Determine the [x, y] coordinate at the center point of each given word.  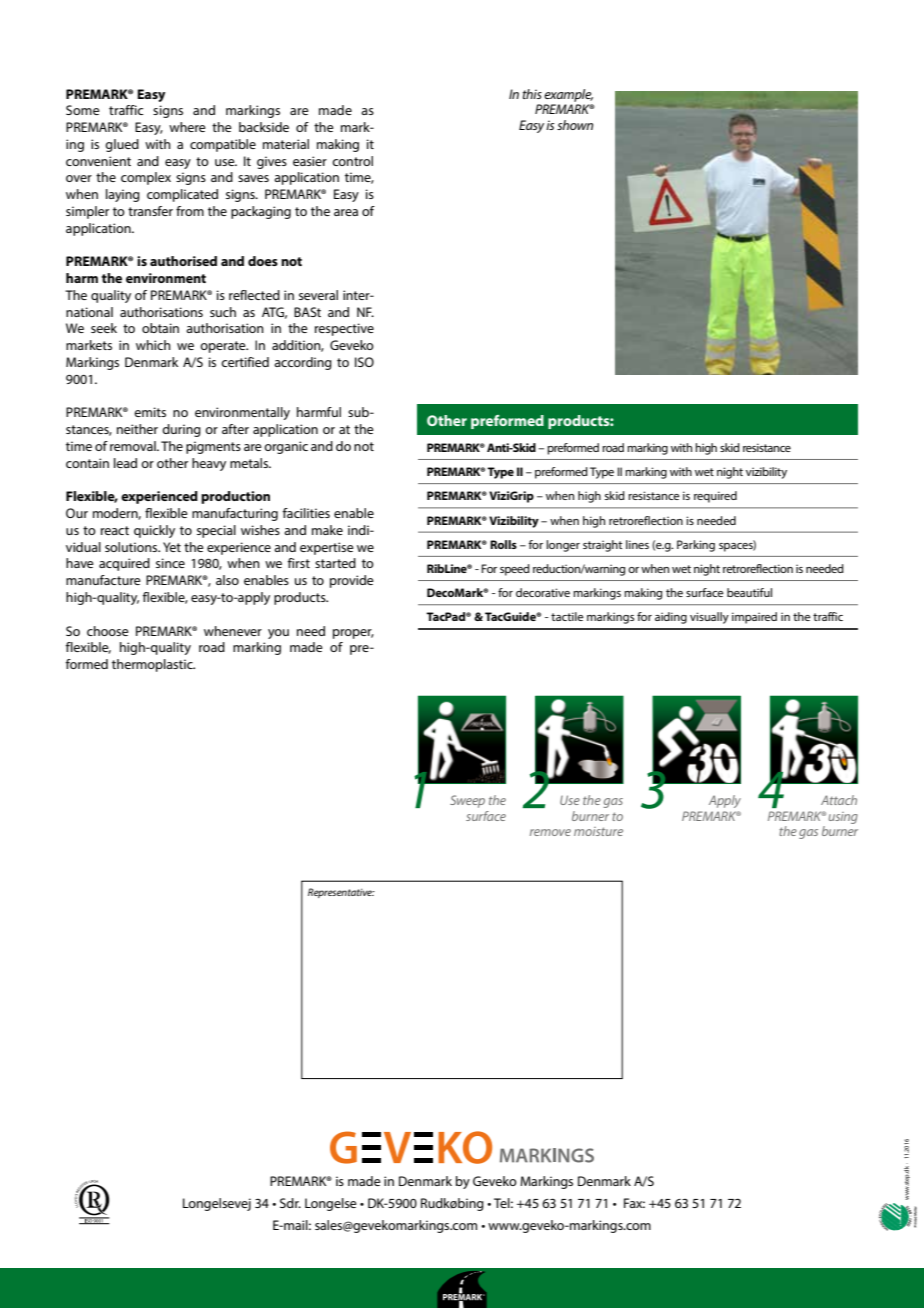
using [843, 818]
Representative [341, 893]
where [187, 127]
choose [108, 631]
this [532, 94]
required [715, 497]
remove [550, 832]
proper [353, 634]
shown [575, 125]
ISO [364, 362]
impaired [754, 618]
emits [150, 412]
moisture [598, 831]
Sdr [290, 1203]
